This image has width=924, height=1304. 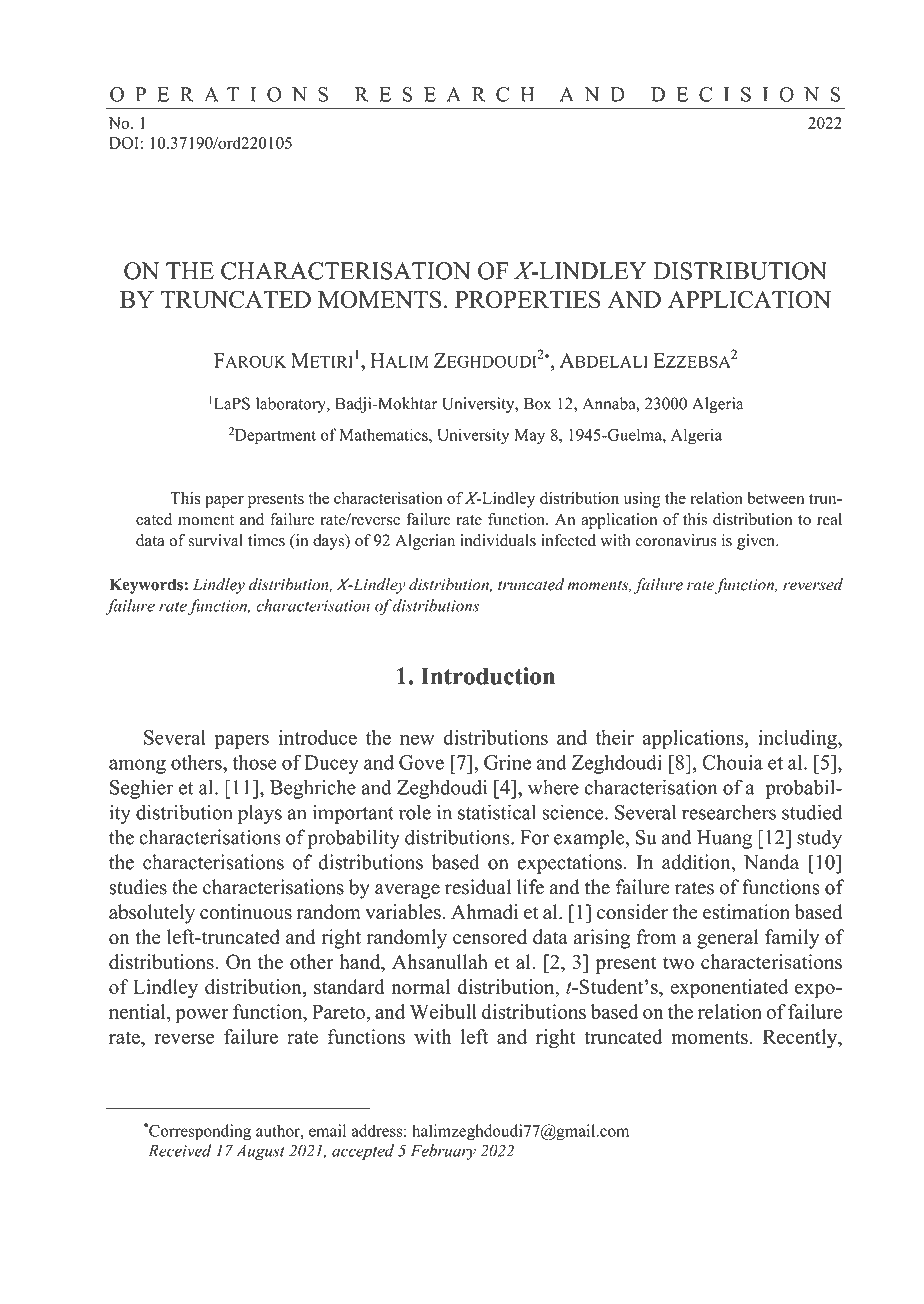 What do you see at coordinates (537, 403) in the image?
I see `Box` at bounding box center [537, 403].
